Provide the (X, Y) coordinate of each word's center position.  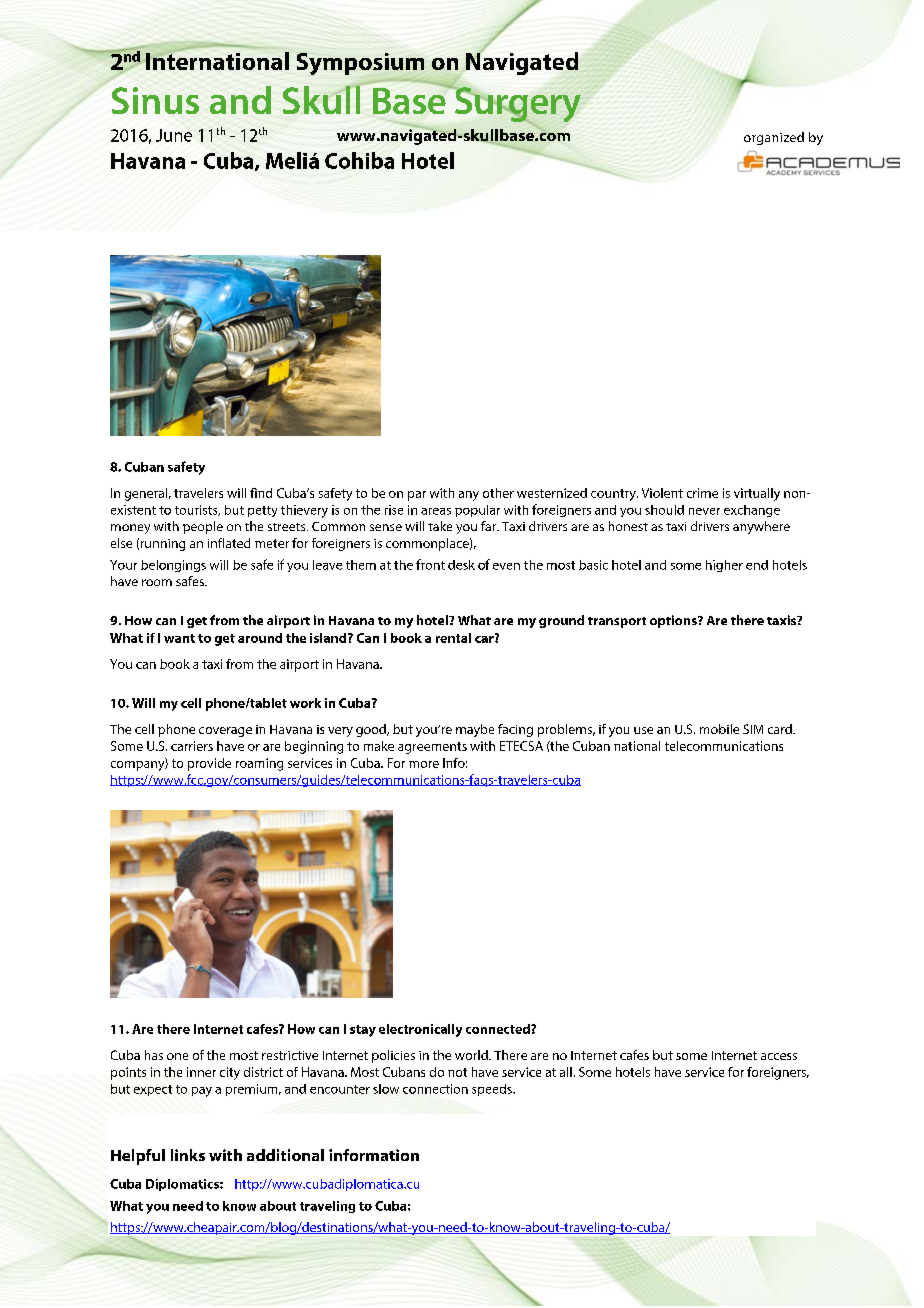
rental (453, 638)
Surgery (518, 106)
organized (774, 138)
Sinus (155, 100)
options (674, 621)
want (179, 638)
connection (435, 1089)
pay (202, 1092)
